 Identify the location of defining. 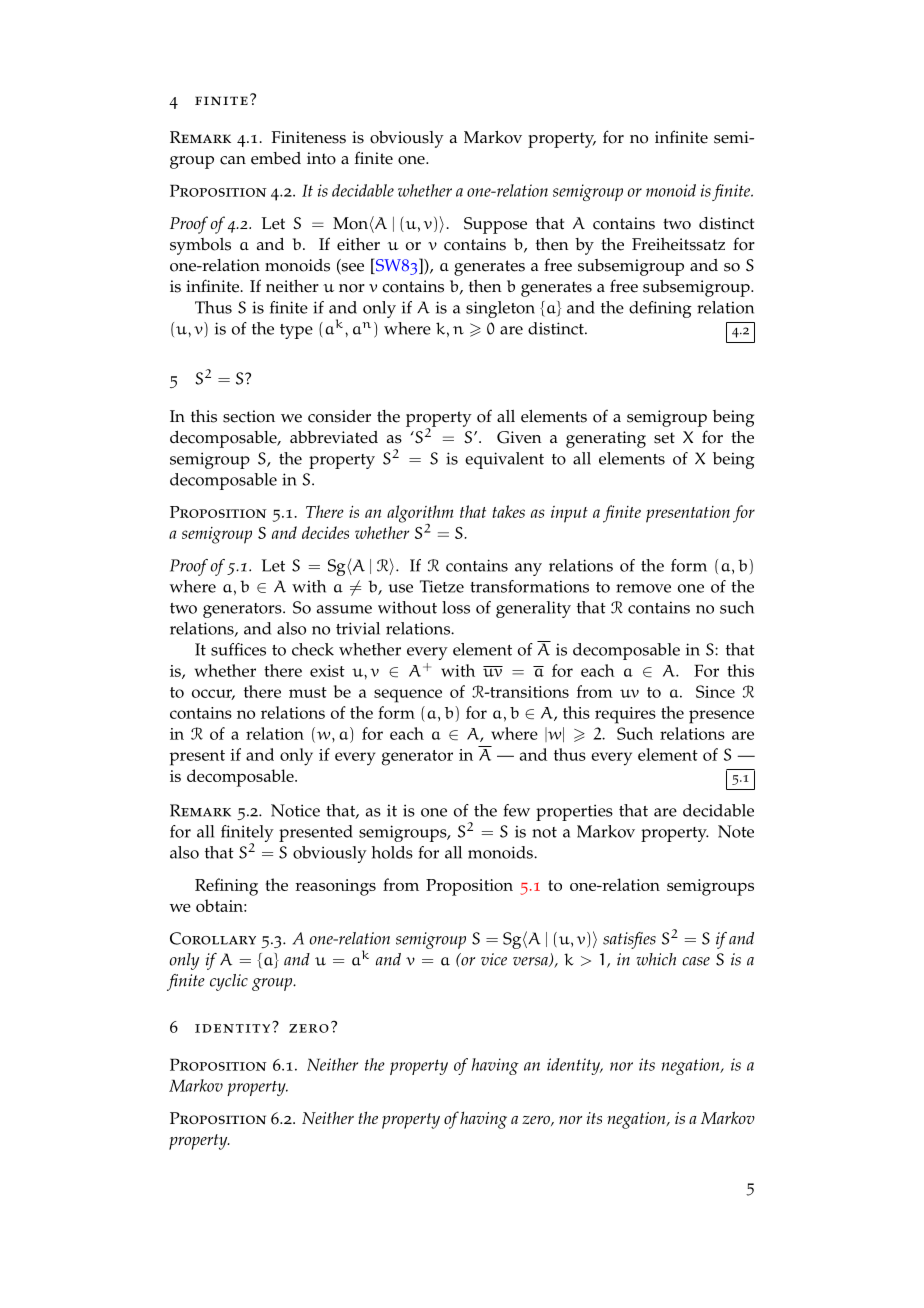
(660, 309).
